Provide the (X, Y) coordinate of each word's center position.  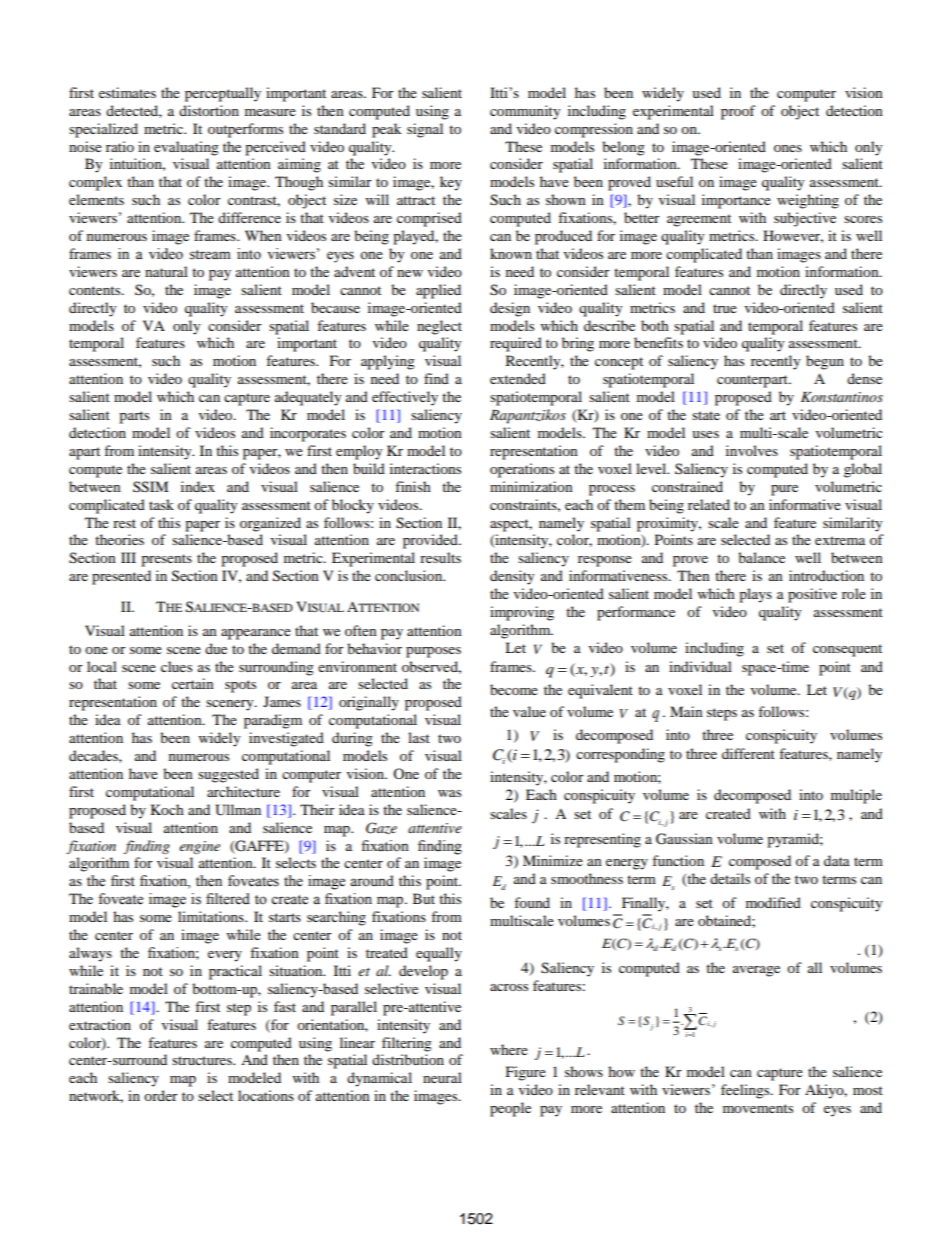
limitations (212, 916)
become (514, 689)
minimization (531, 486)
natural (166, 271)
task (161, 504)
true (725, 308)
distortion (209, 110)
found (532, 902)
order (161, 1095)
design (510, 309)
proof (738, 112)
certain (193, 683)
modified (773, 902)
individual (700, 666)
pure (784, 490)
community (525, 112)
